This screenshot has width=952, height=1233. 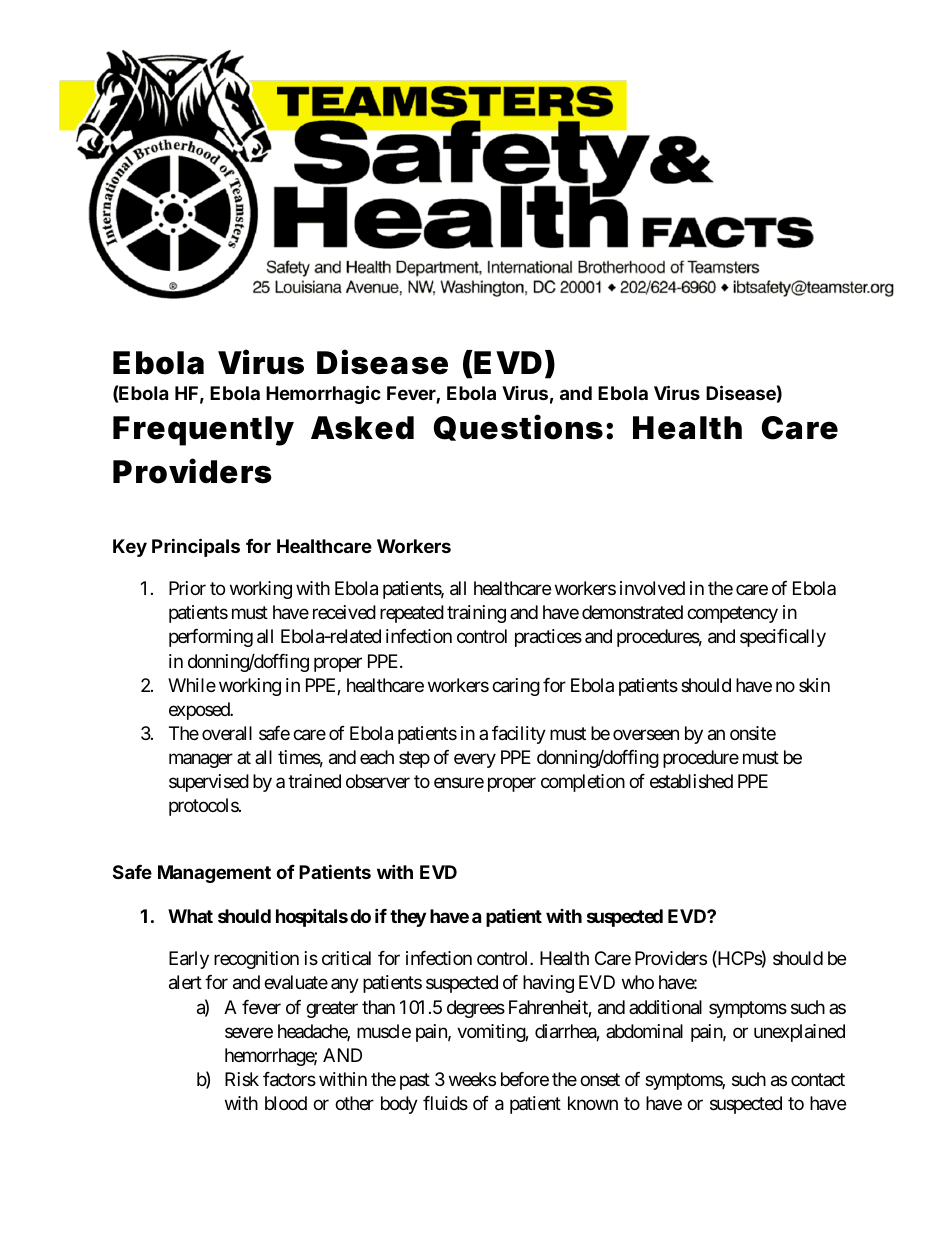 What do you see at coordinates (818, 1079) in the screenshot?
I see `contact` at bounding box center [818, 1079].
